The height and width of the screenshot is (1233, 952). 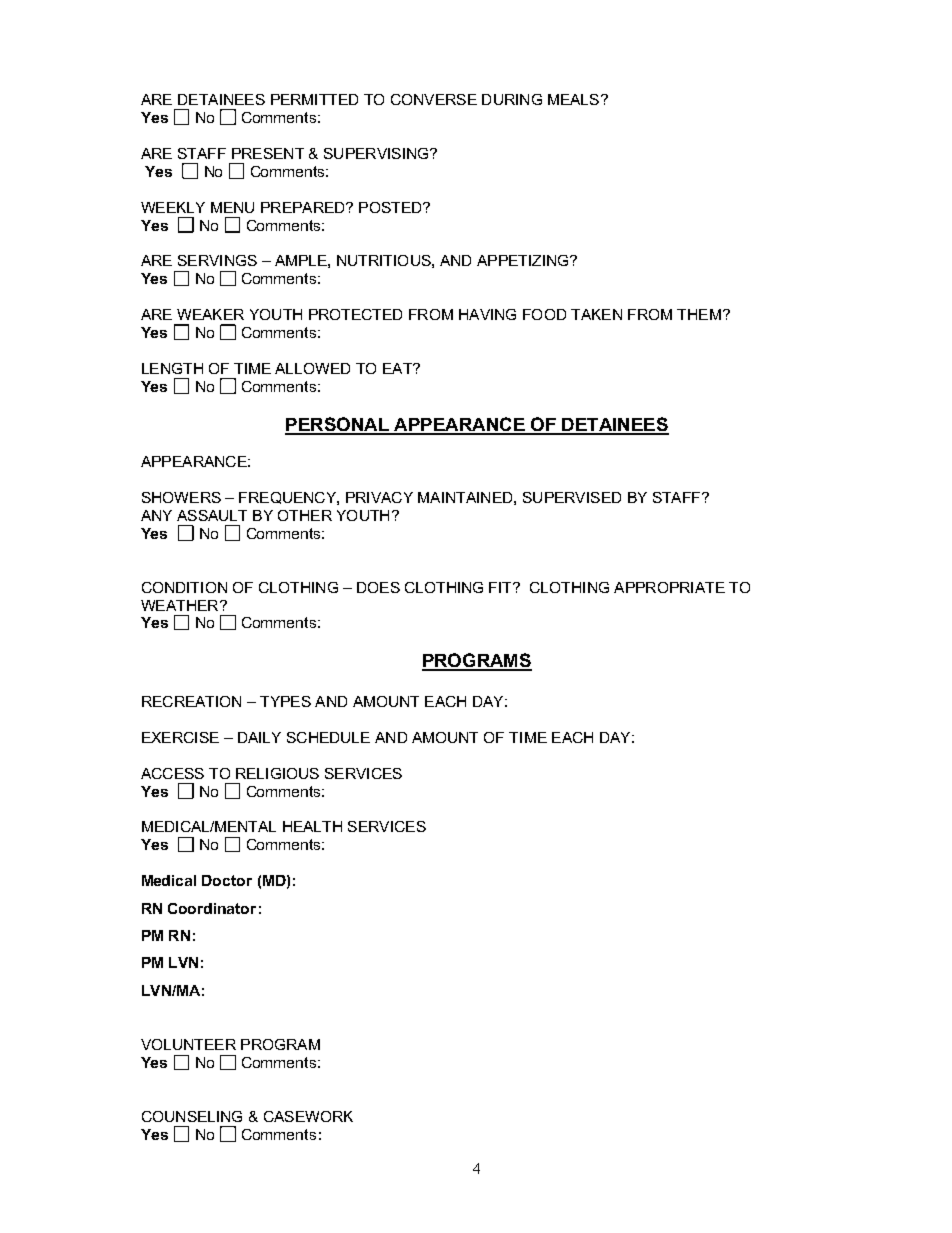 What do you see at coordinates (434, 99) in the screenshot?
I see `CONVERSE` at bounding box center [434, 99].
